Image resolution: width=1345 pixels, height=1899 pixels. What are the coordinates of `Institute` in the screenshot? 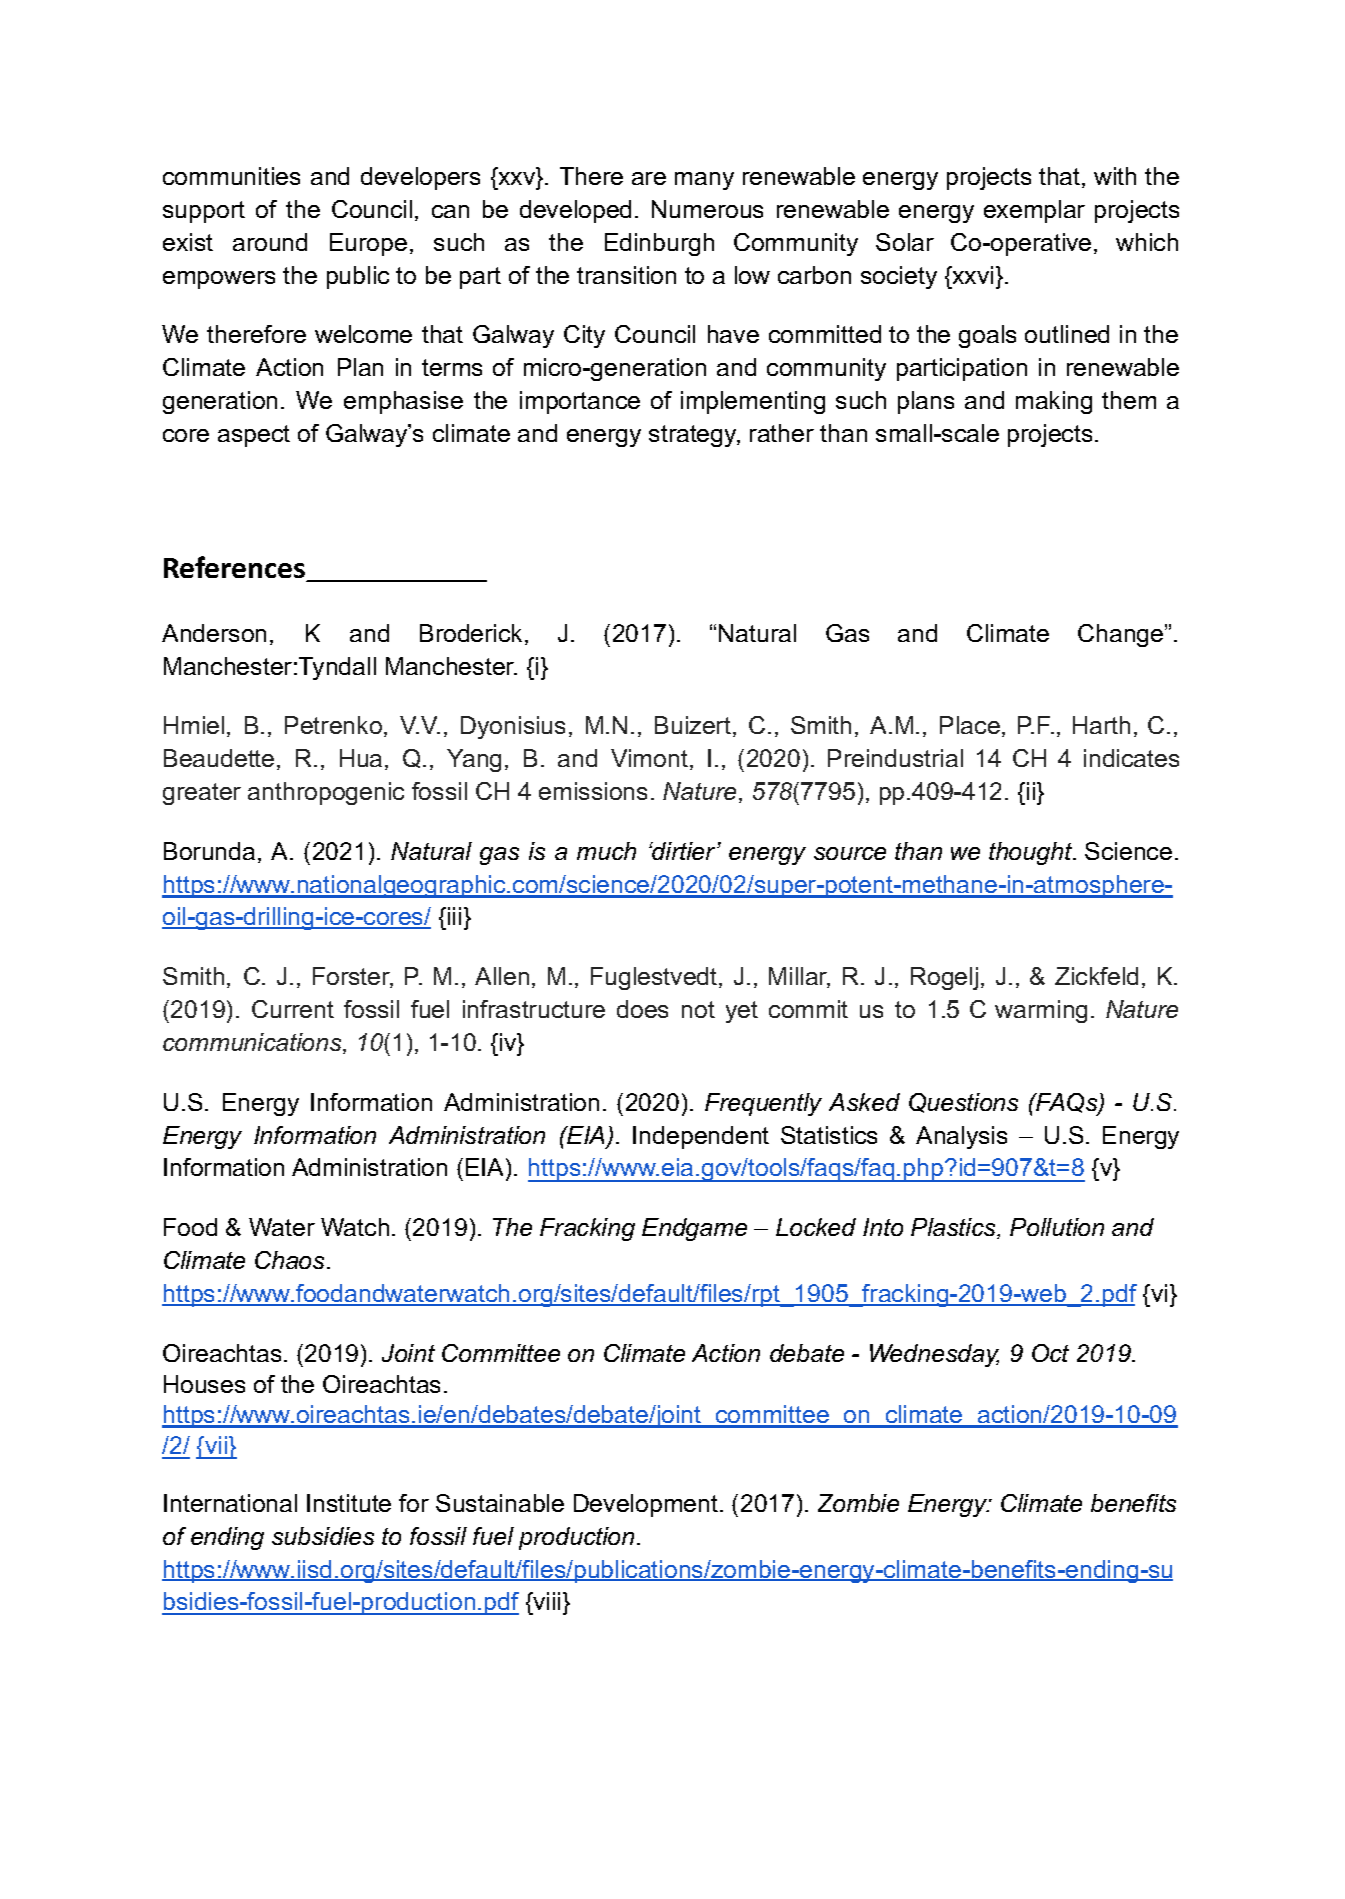 It's located at (349, 1503).
